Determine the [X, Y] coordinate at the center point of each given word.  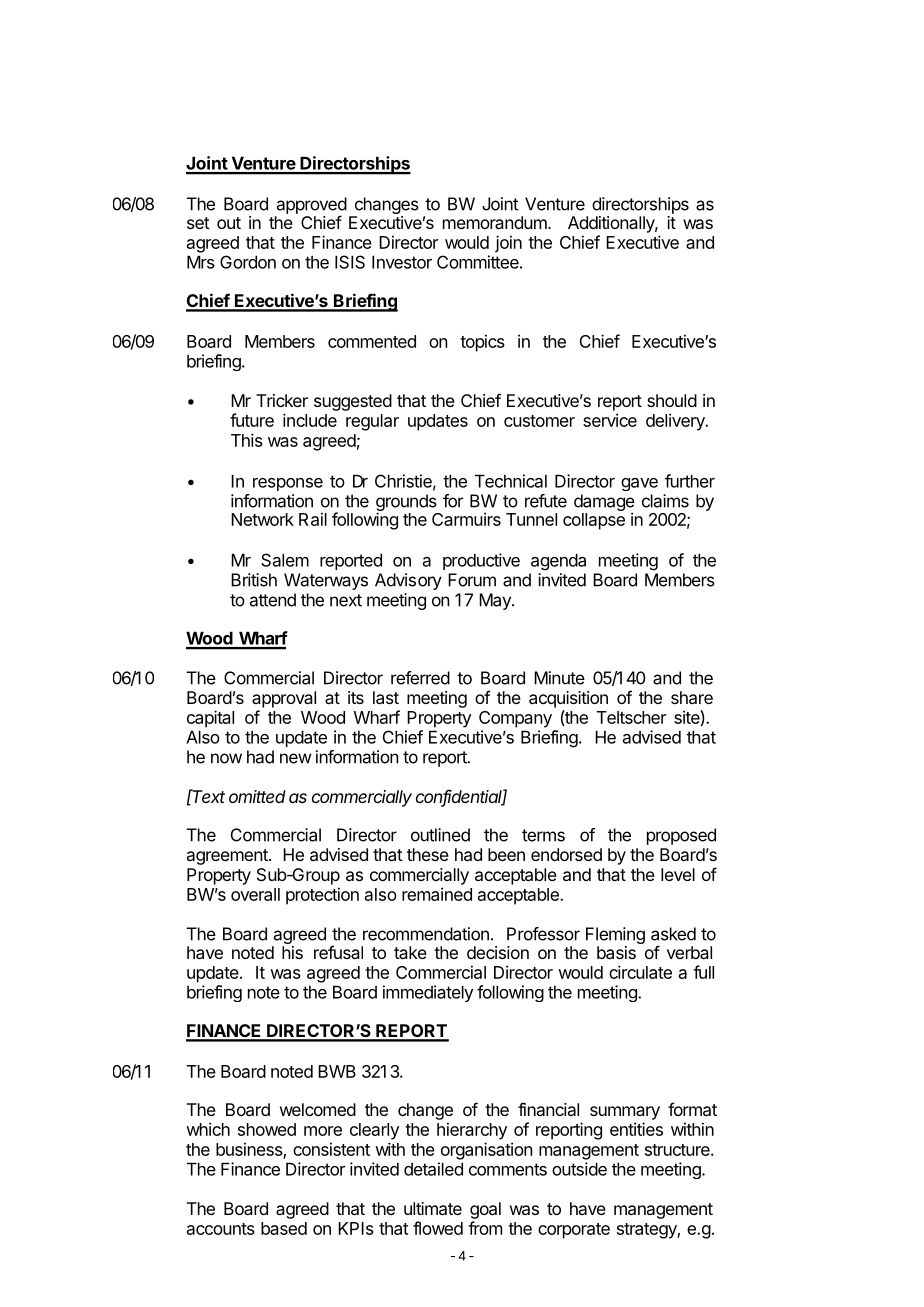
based [284, 1228]
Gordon [248, 262]
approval [284, 699]
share [692, 697]
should [672, 400]
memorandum [496, 222]
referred [420, 678]
